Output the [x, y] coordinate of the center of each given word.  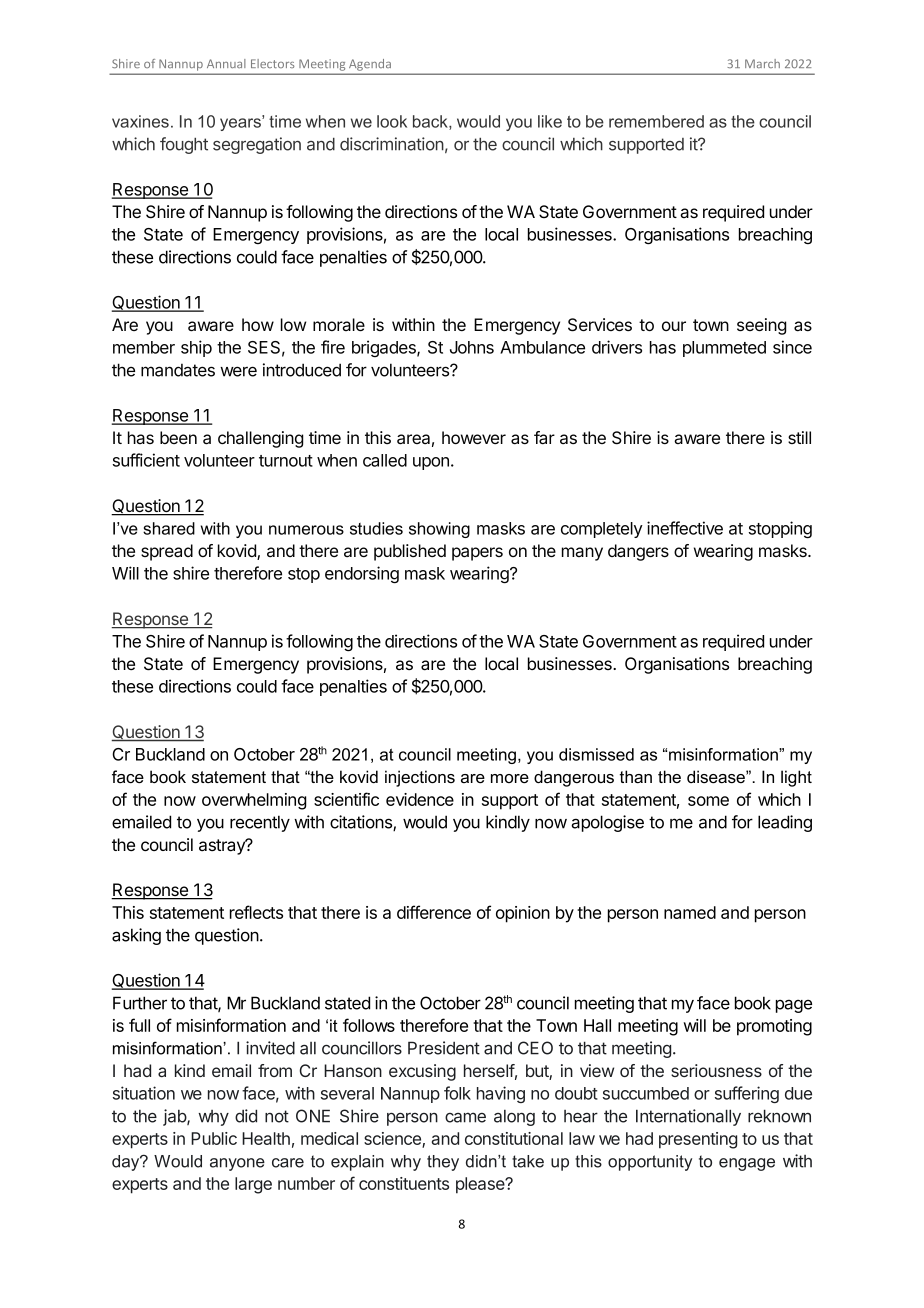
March [762, 63]
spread [167, 552]
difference [434, 912]
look [392, 121]
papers [477, 554]
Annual [226, 63]
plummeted [724, 349]
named [690, 912]
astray [223, 847]
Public [214, 1138]
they [443, 1163]
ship [196, 348]
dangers [638, 552]
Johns [472, 347]
